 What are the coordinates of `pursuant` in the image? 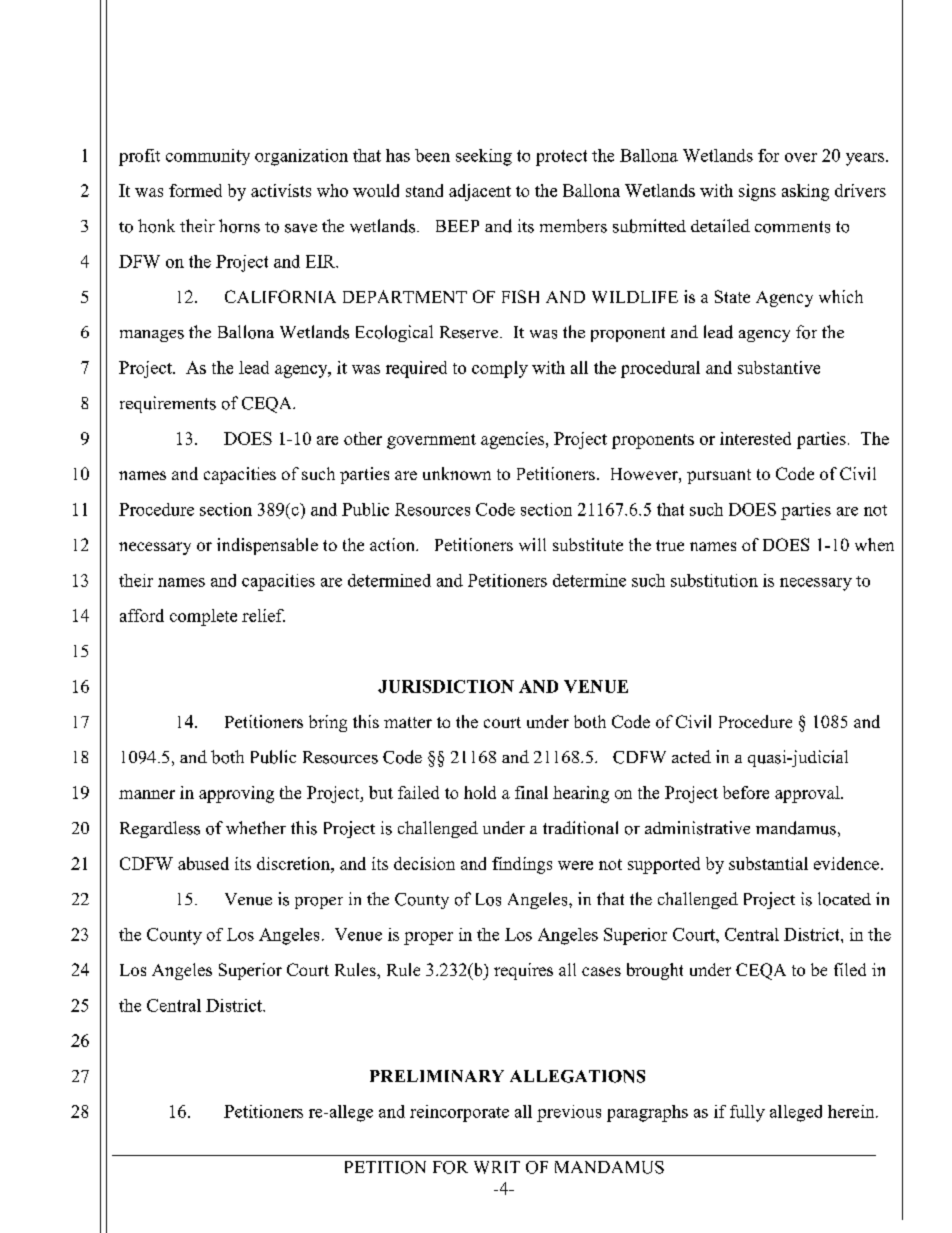 It's located at (719, 476).
